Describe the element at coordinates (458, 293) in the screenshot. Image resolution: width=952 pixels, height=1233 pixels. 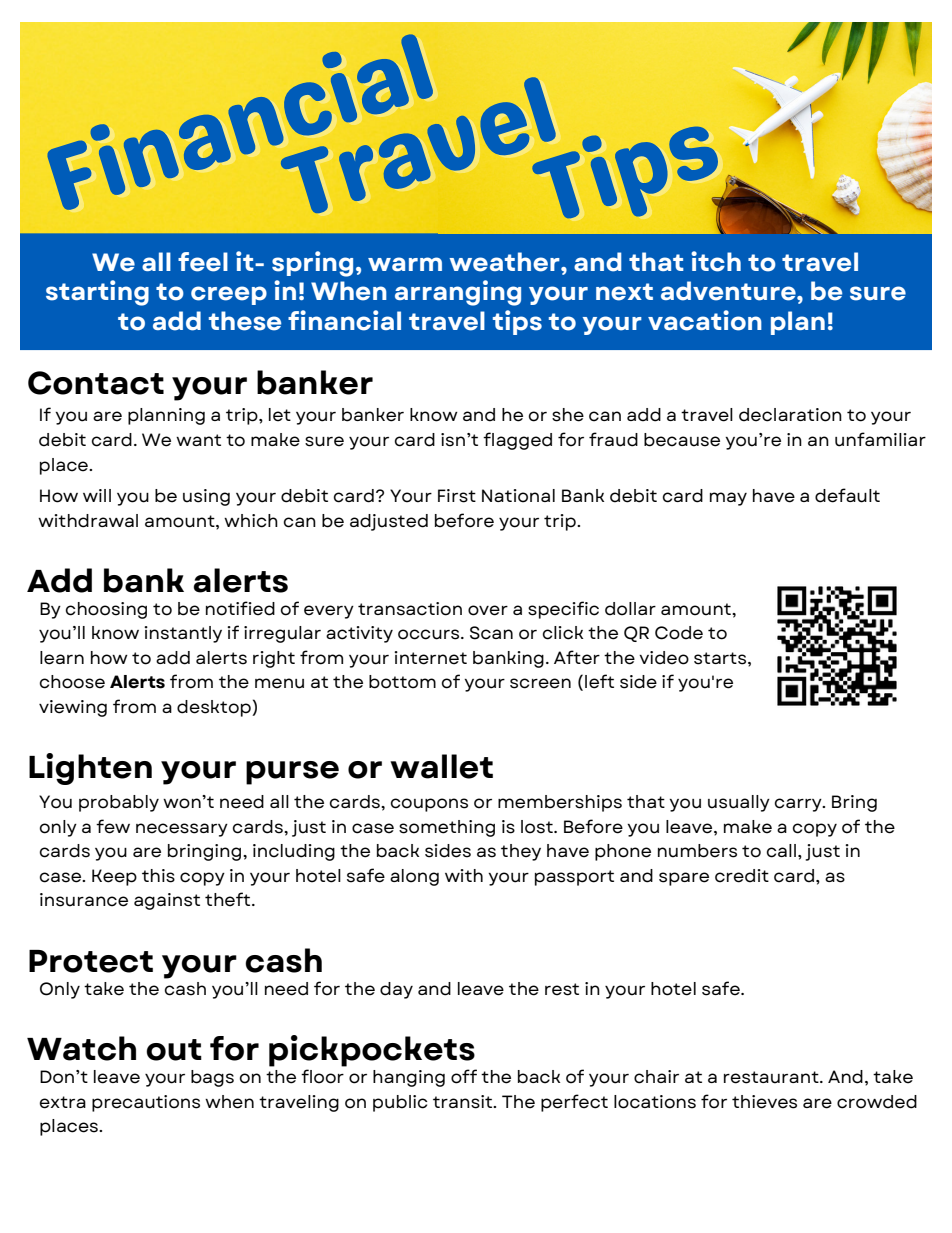
I see `arranging` at that location.
